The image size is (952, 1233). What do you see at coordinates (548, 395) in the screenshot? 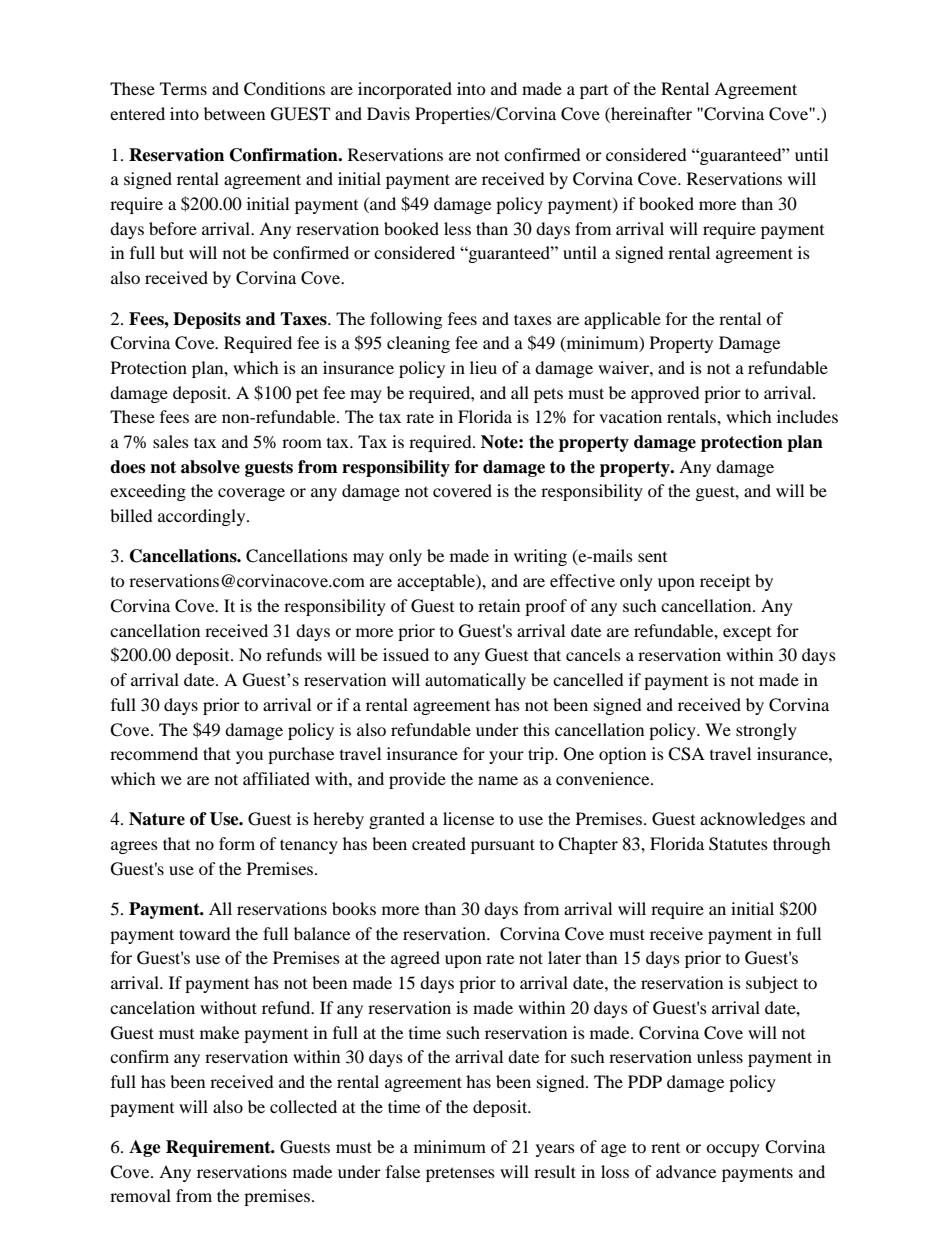
I see `pets` at bounding box center [548, 395].
